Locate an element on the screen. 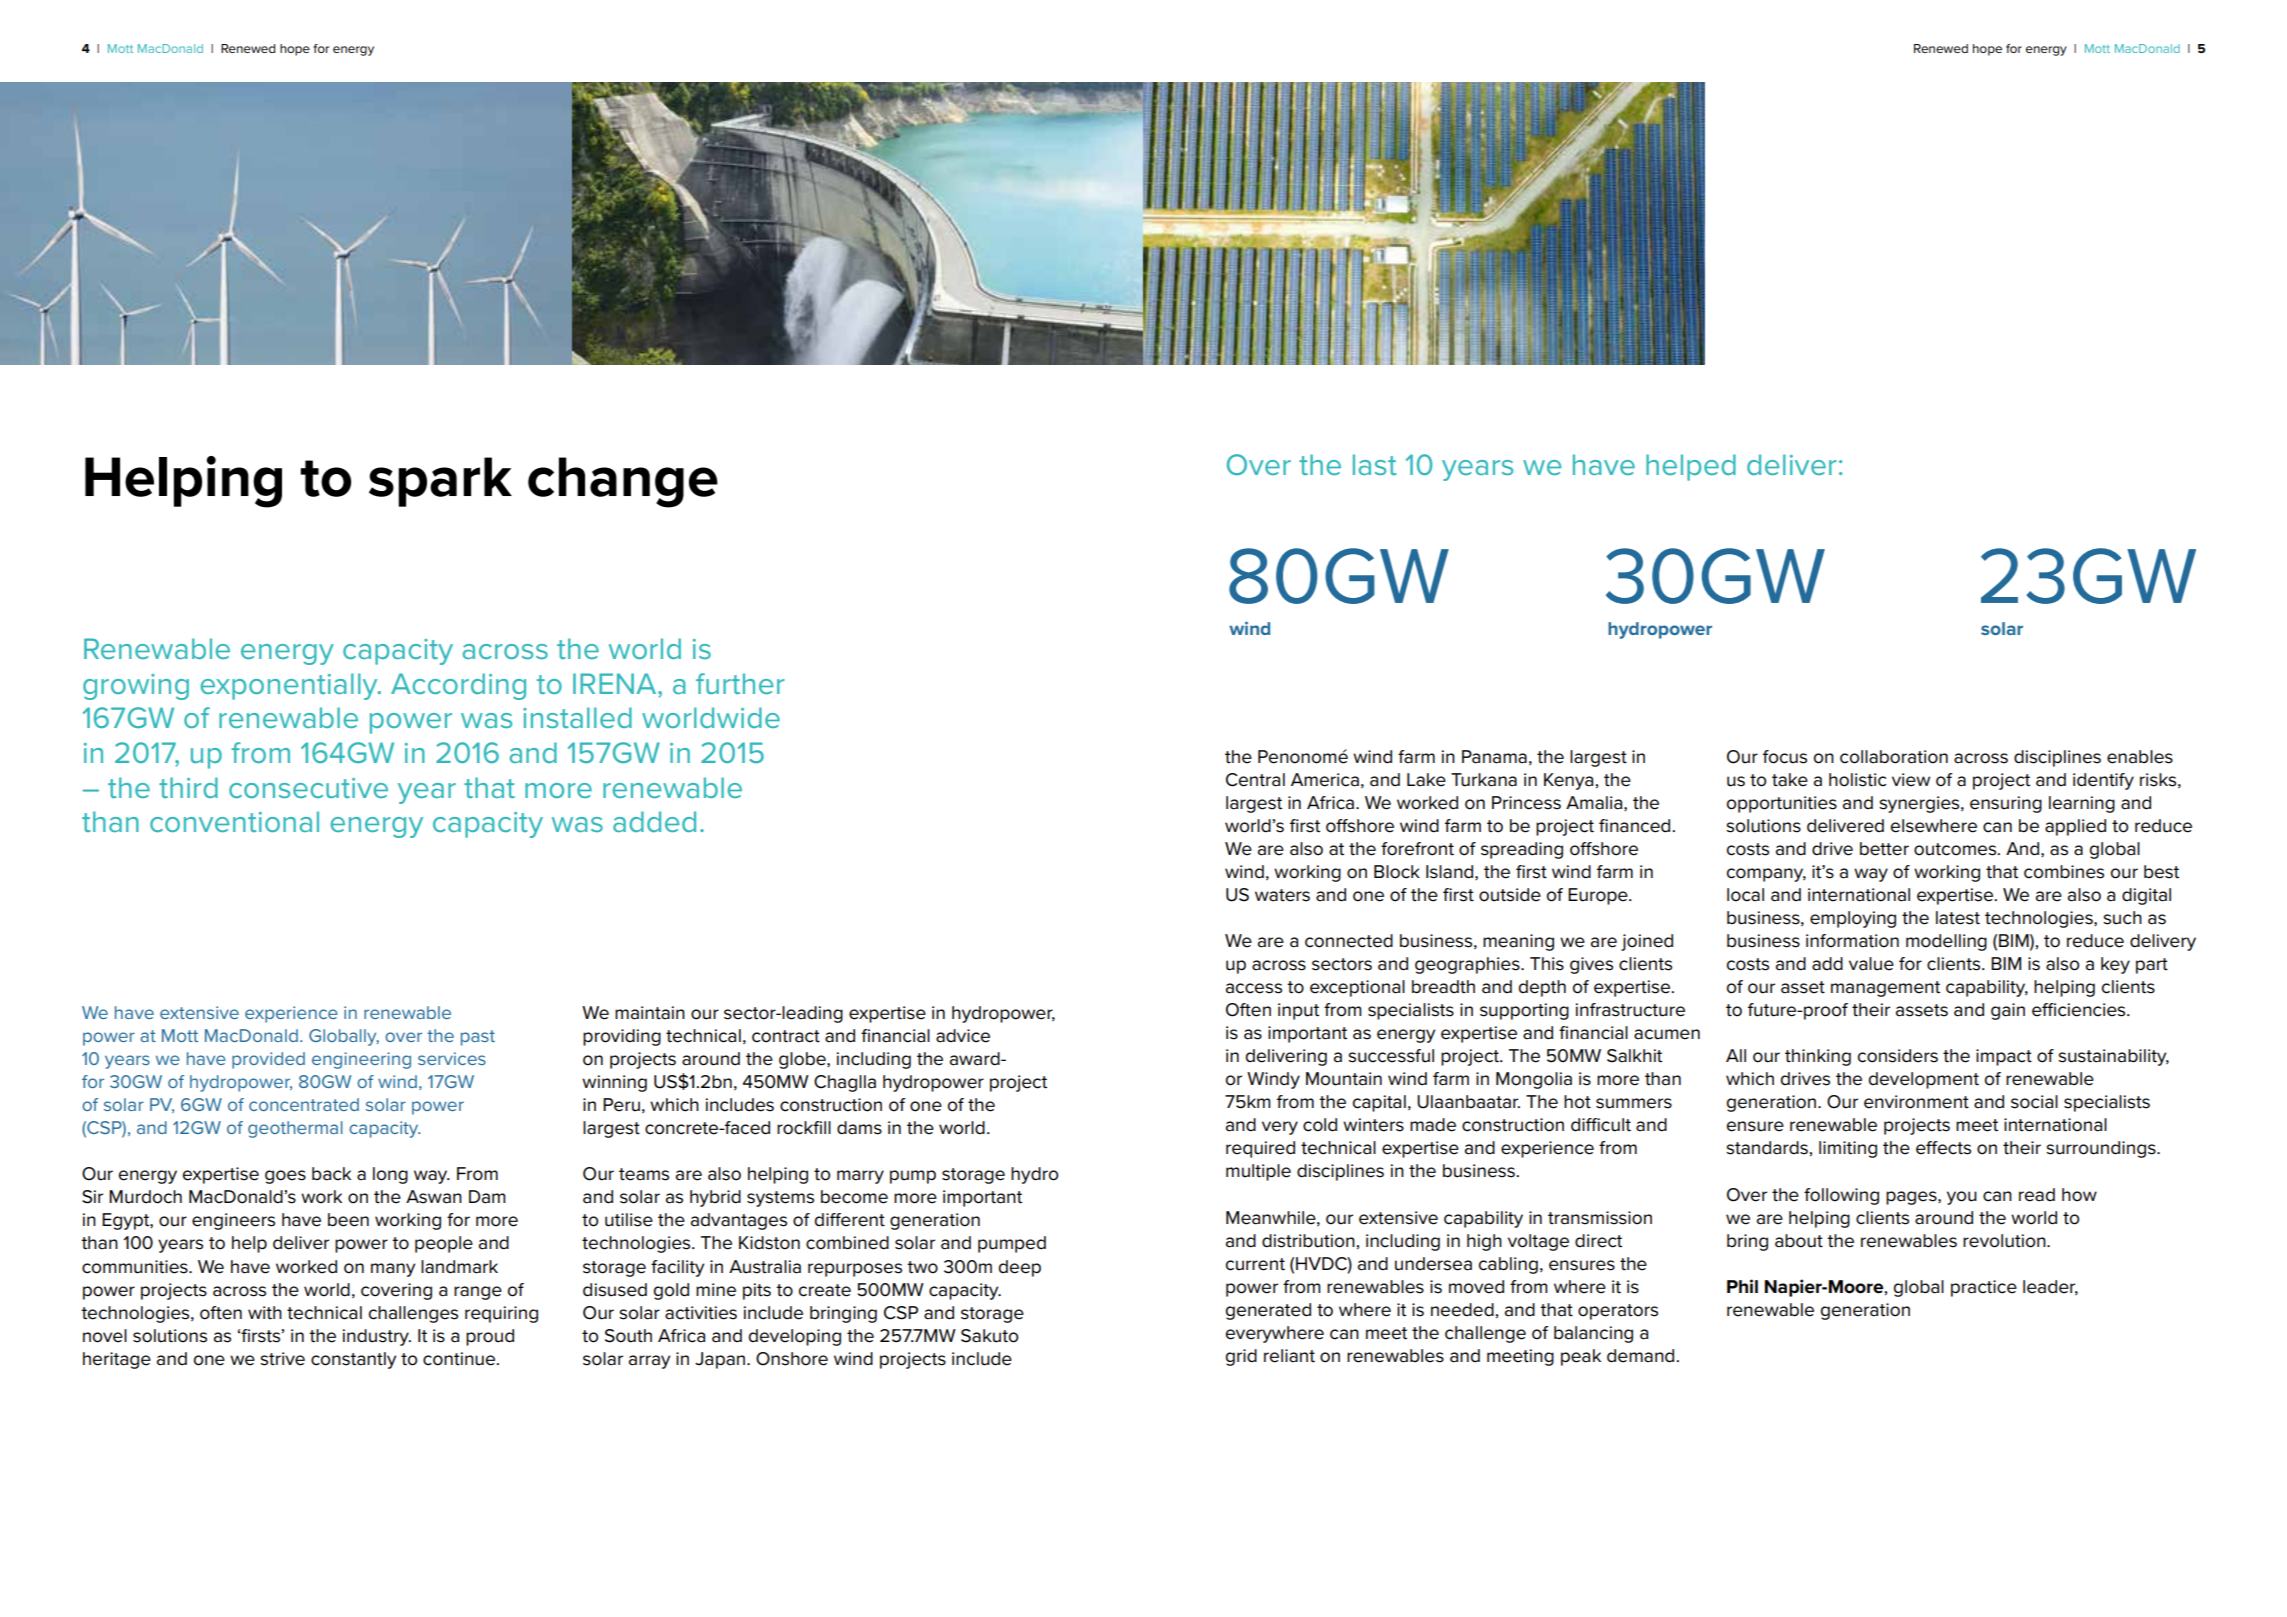 The width and height of the screenshot is (2287, 1617). practice is located at coordinates (1984, 1288).
